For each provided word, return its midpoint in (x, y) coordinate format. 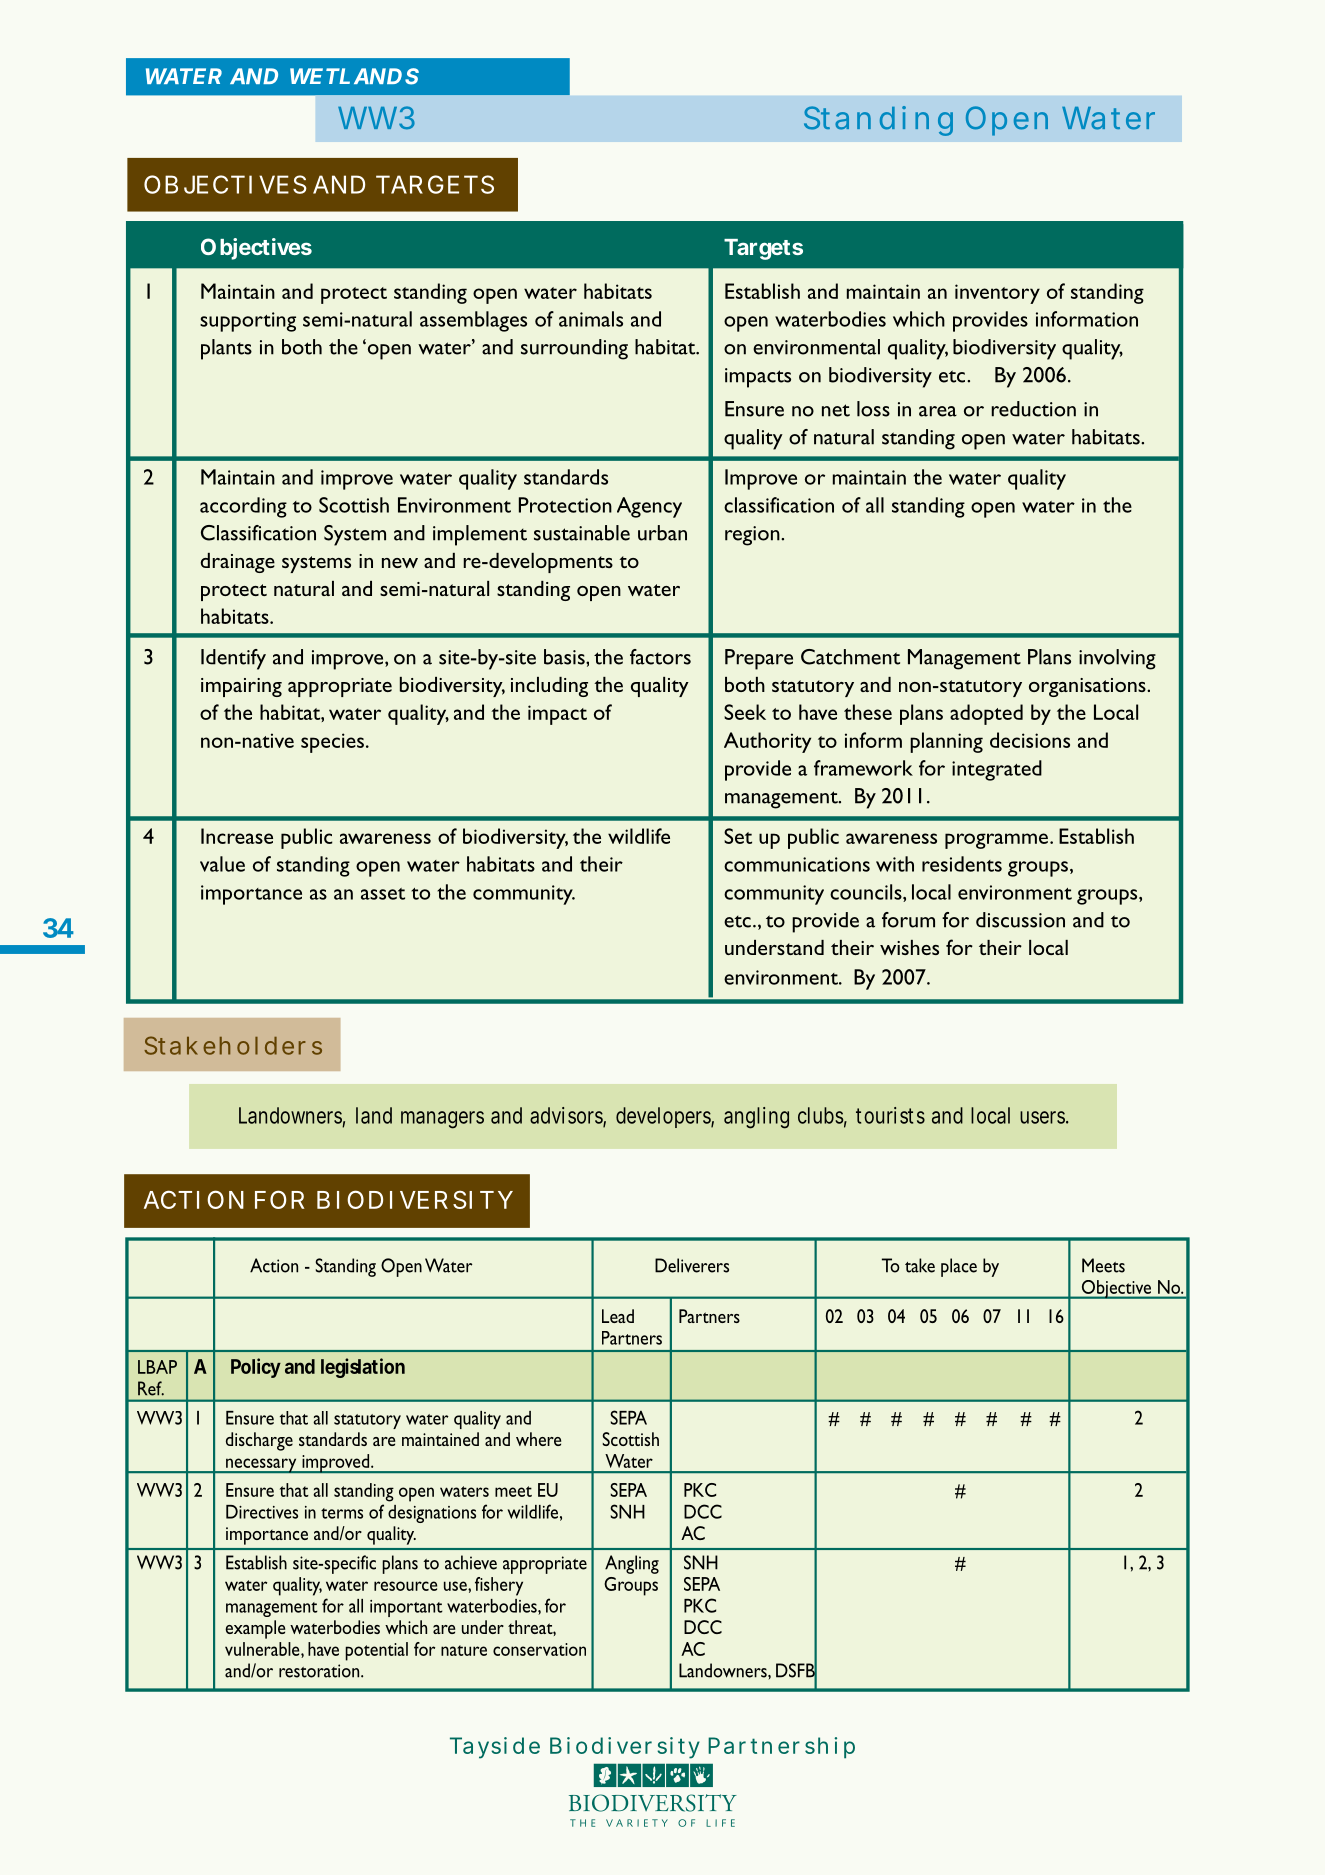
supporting (248, 322)
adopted (986, 714)
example (255, 1629)
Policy (256, 1368)
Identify (233, 659)
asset (383, 894)
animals (591, 319)
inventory (997, 294)
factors (660, 657)
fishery (499, 1586)
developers (665, 1117)
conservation (539, 1649)
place (959, 1267)
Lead (618, 1316)
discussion (1020, 920)
